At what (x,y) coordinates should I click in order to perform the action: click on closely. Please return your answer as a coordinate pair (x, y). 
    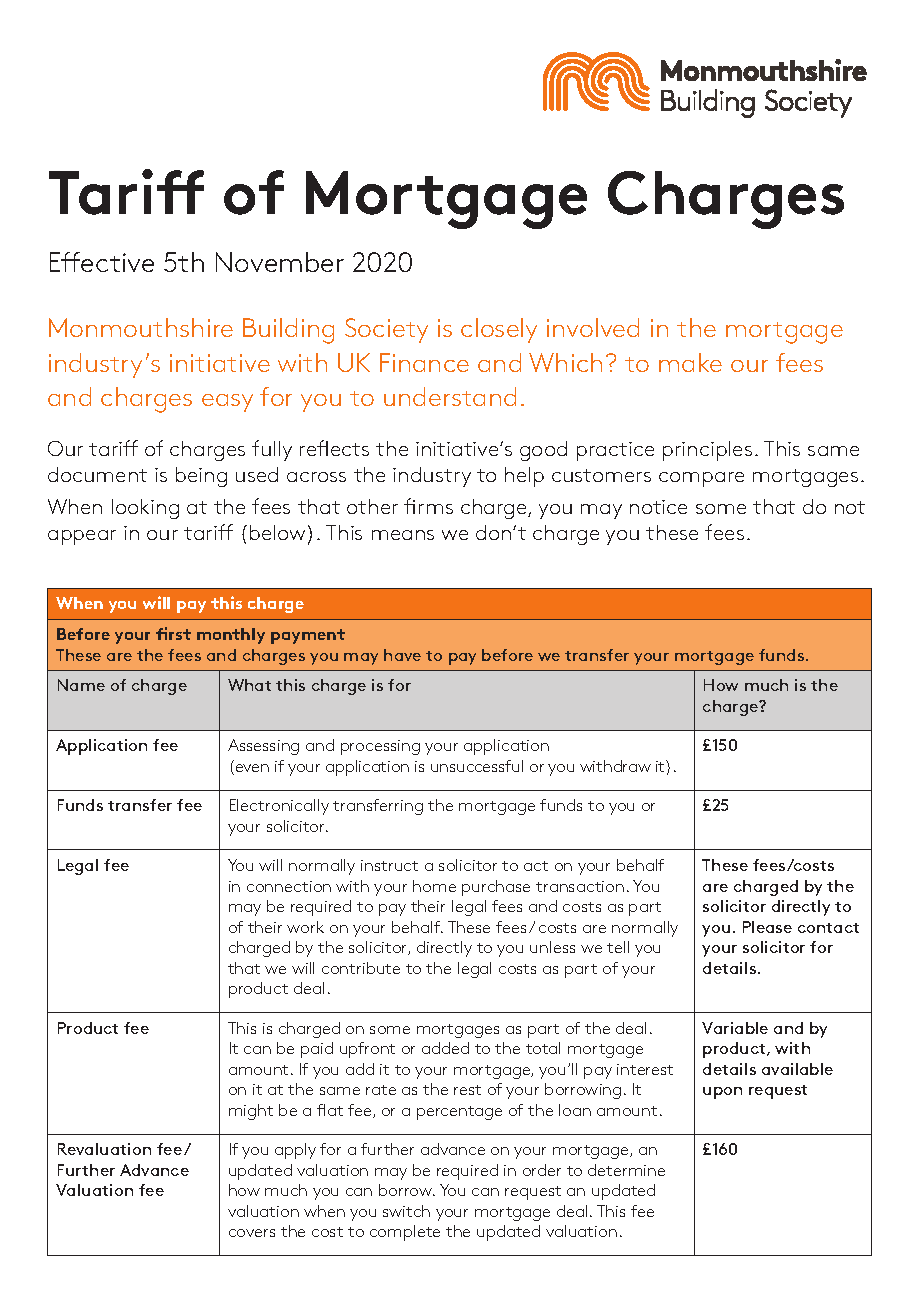
    Looking at the image, I should click on (499, 330).
